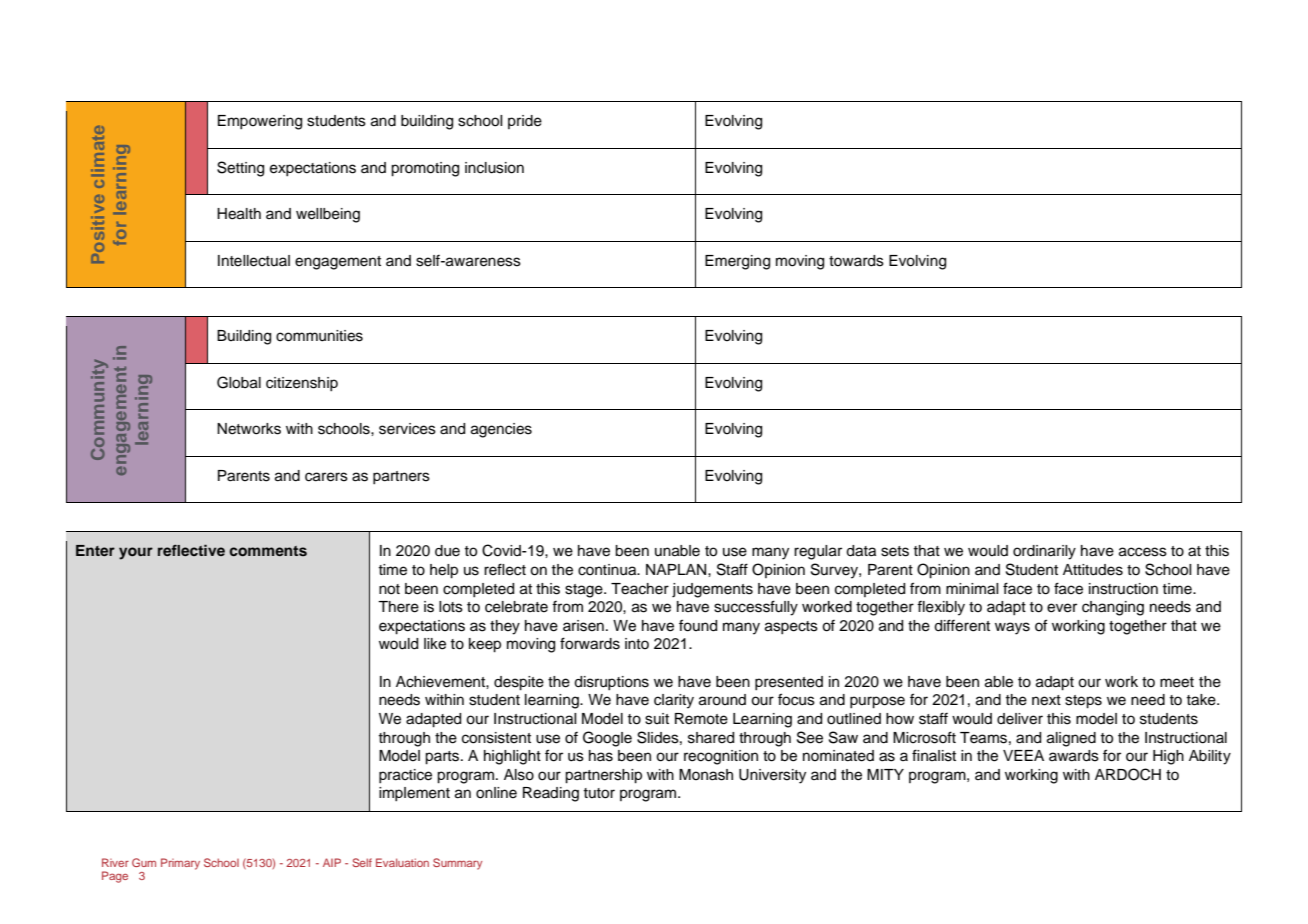 The height and width of the screenshot is (924, 1308). I want to click on continua, so click(608, 570).
